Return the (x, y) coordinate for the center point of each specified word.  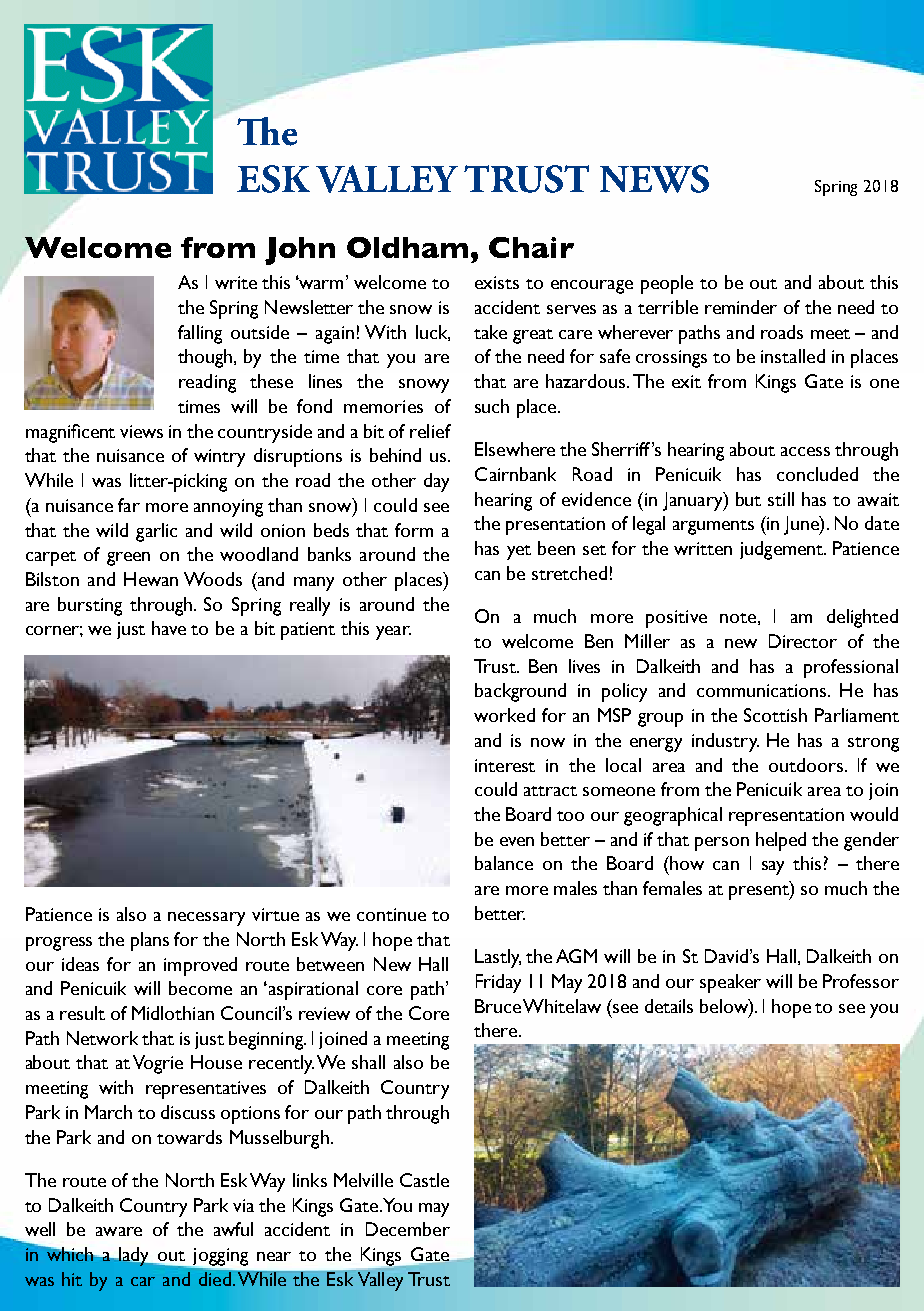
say (773, 868)
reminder (741, 307)
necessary (206, 919)
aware (119, 1231)
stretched (569, 573)
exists (497, 282)
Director (803, 641)
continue (391, 914)
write (236, 282)
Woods (213, 579)
